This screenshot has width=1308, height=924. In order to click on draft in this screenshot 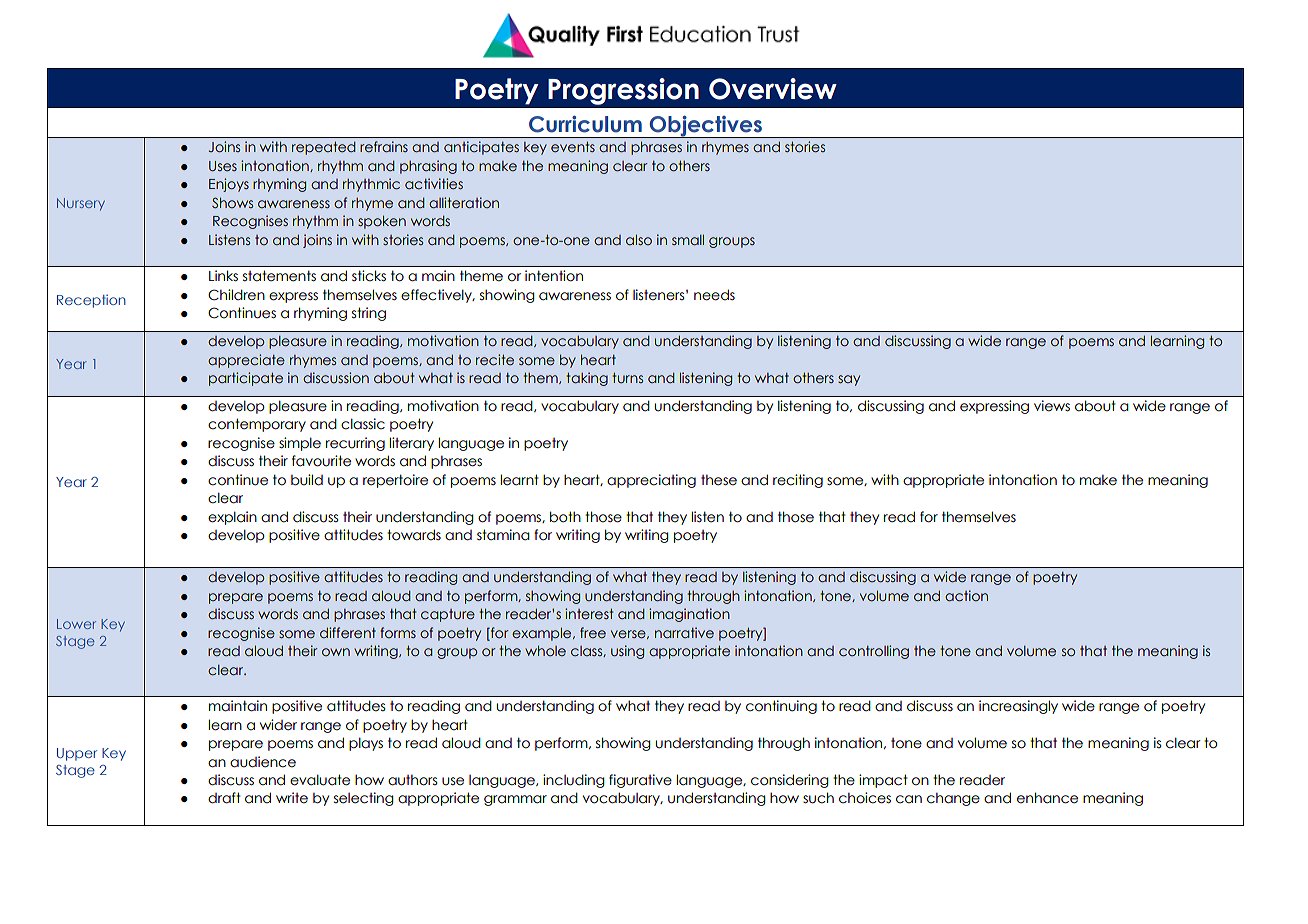, I will do `click(224, 798)`.
